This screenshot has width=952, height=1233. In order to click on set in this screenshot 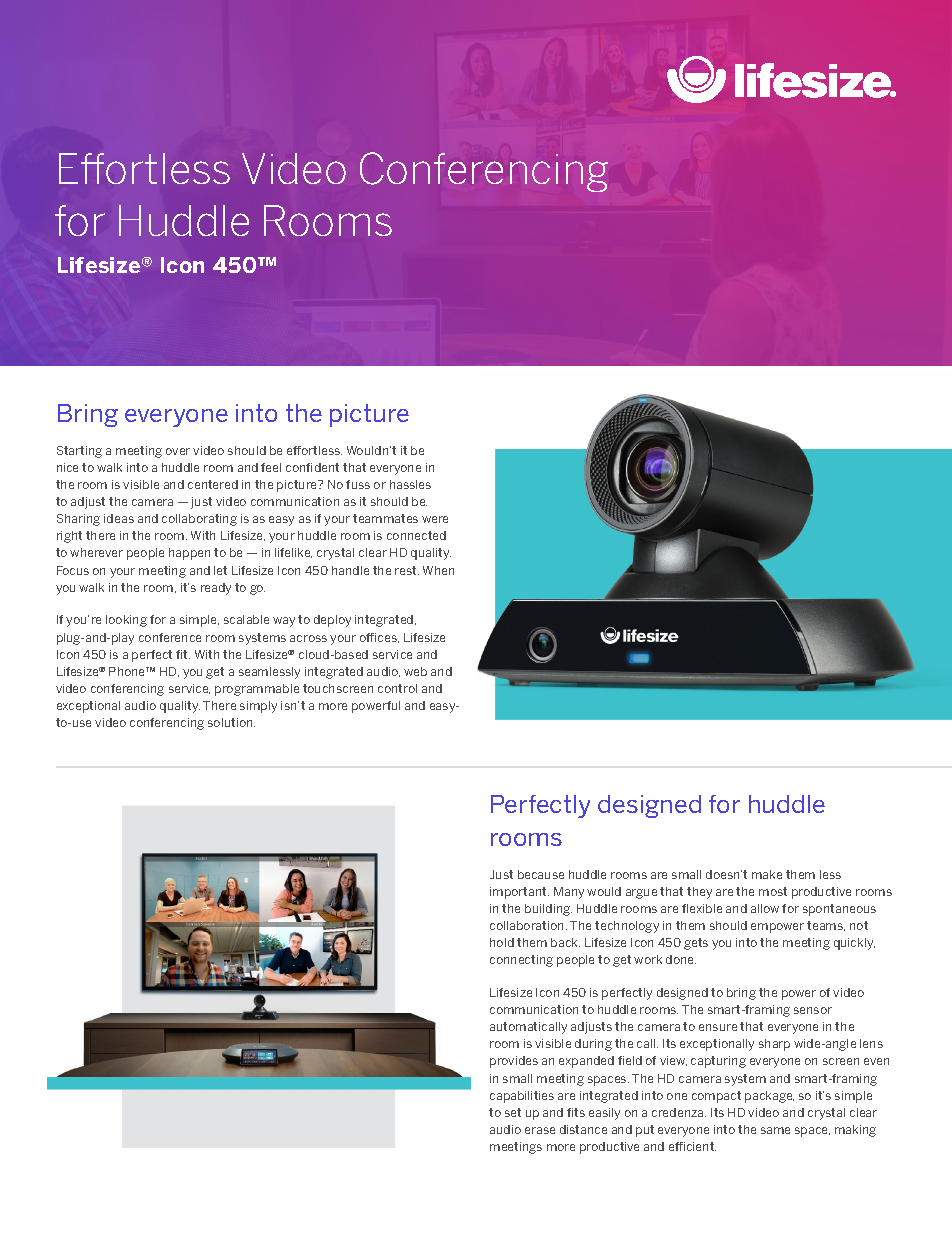, I will do `click(513, 1112)`.
